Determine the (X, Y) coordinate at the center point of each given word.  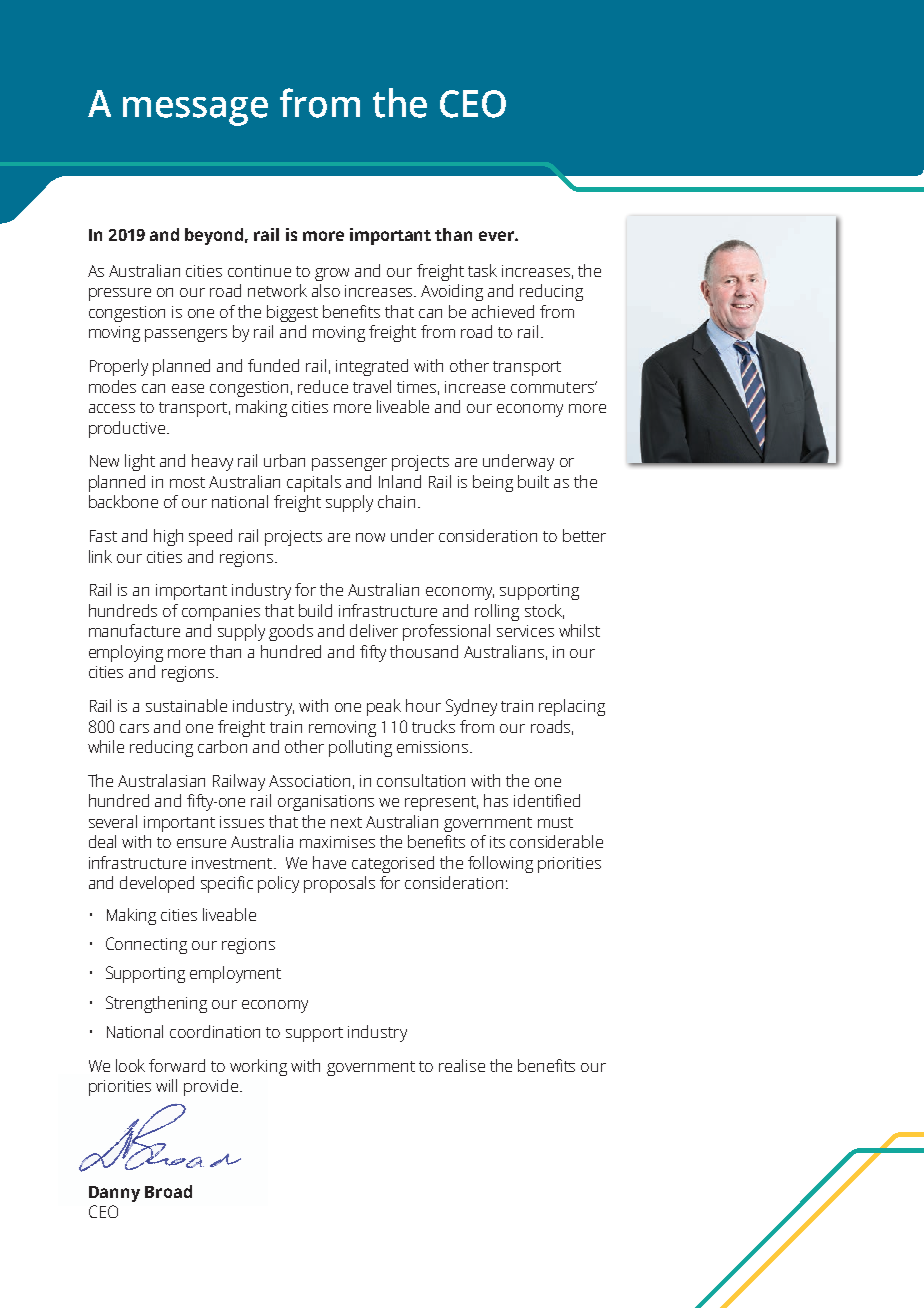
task (482, 270)
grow (332, 274)
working (258, 1067)
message (195, 111)
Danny (114, 1194)
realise (462, 1065)
